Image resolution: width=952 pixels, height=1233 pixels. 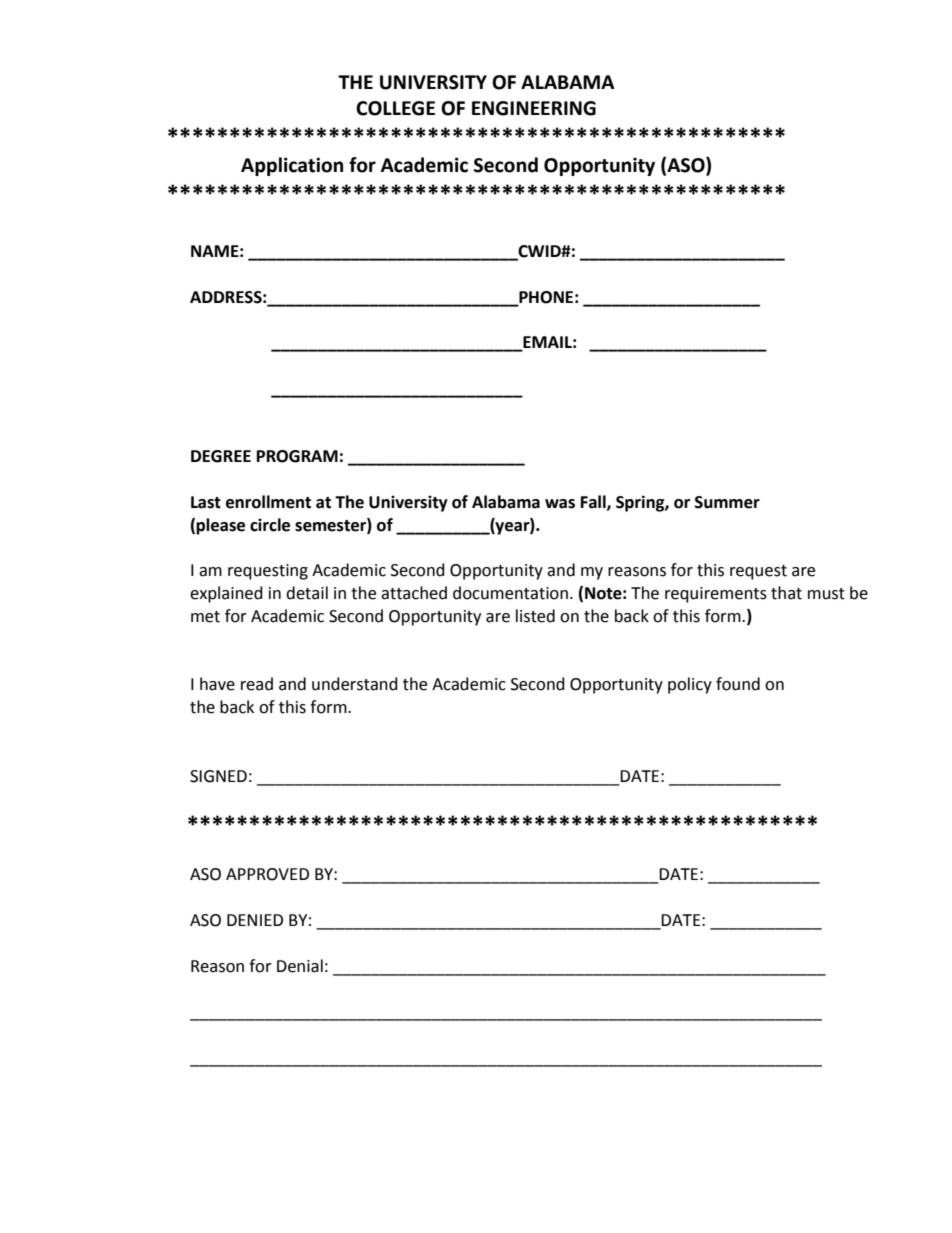 What do you see at coordinates (510, 593) in the page?
I see `documentation` at bounding box center [510, 593].
